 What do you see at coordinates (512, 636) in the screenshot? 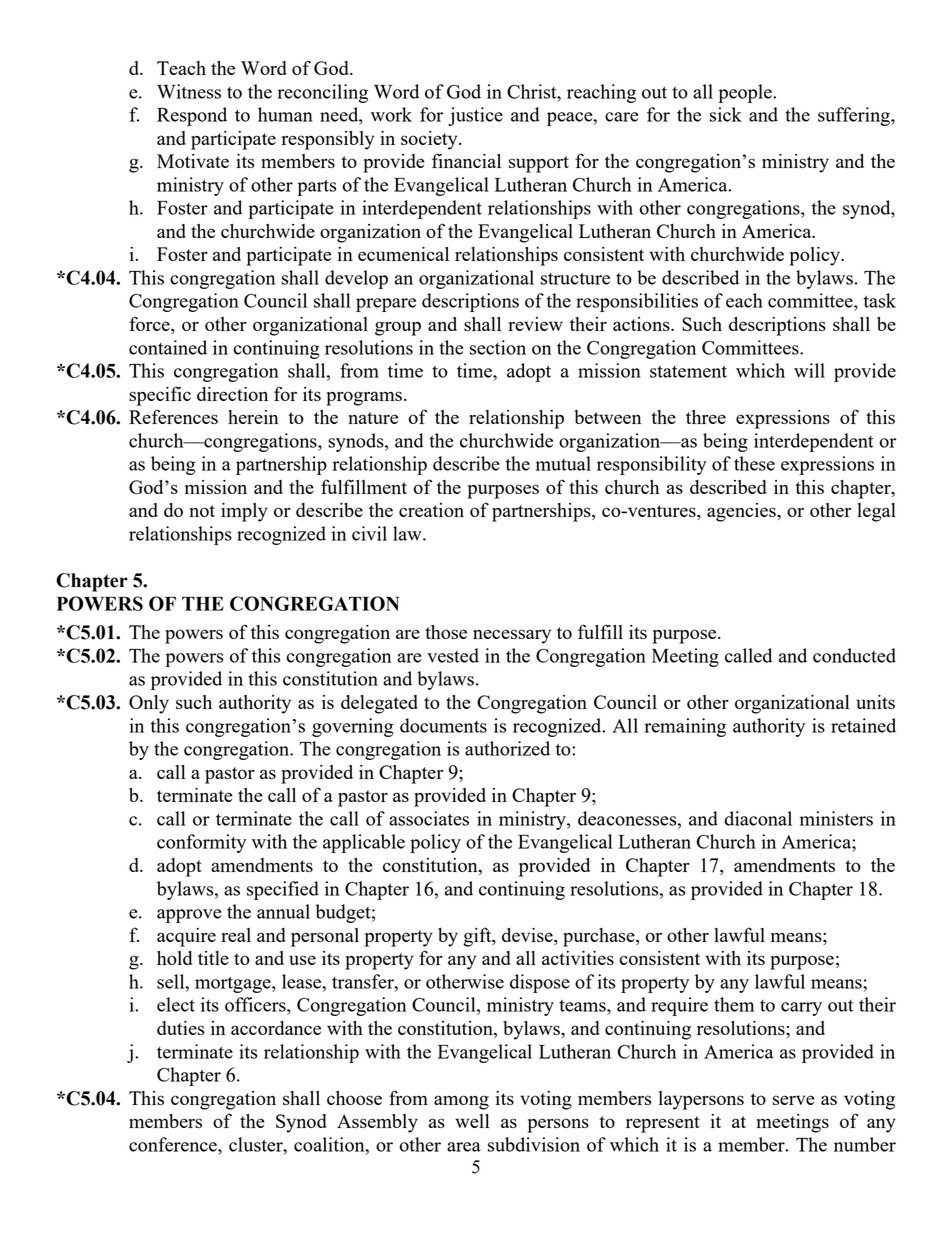
I see `necessary` at bounding box center [512, 636].
